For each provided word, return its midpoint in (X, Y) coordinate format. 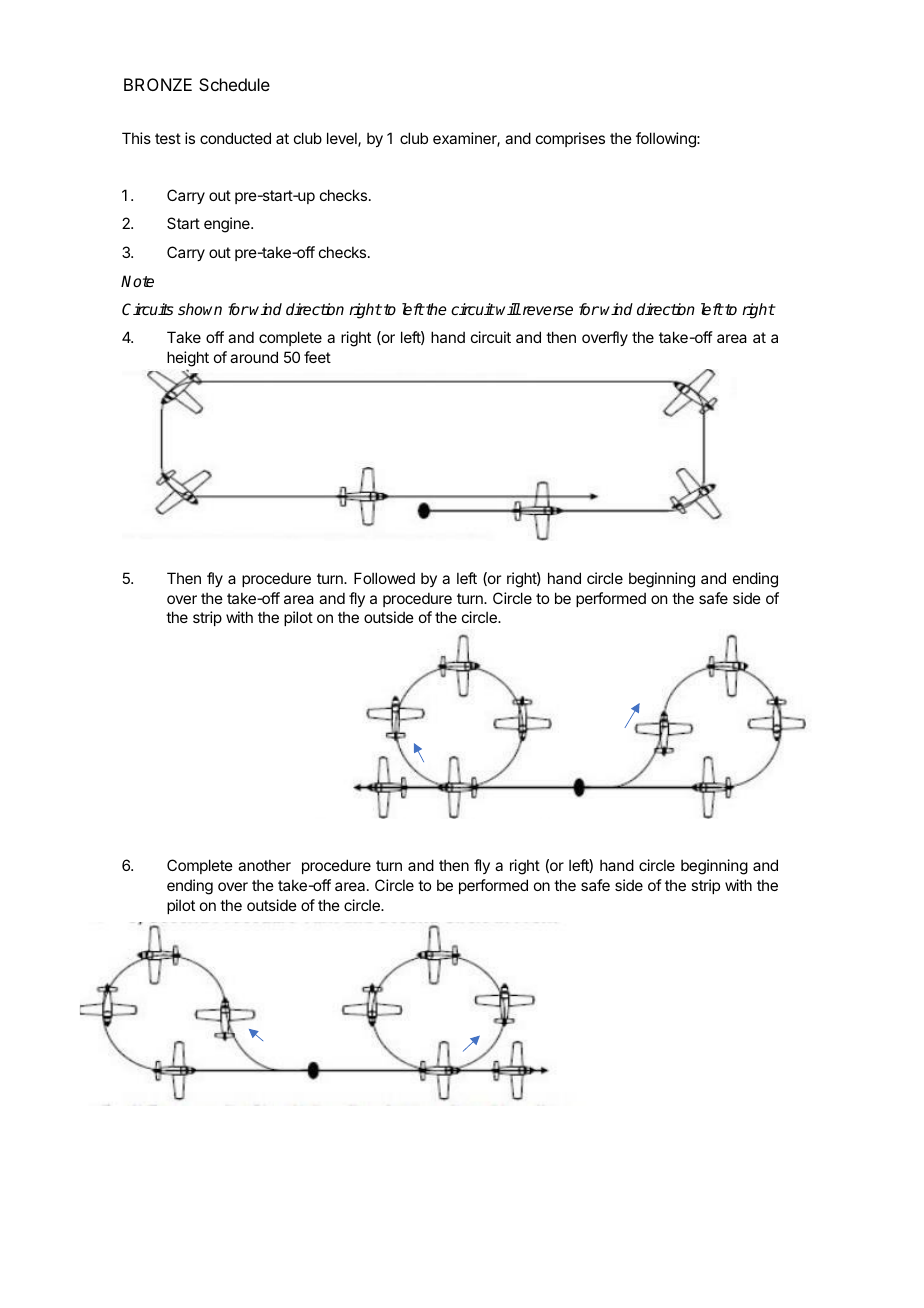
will (508, 309)
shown (200, 309)
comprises (570, 139)
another (264, 865)
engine (228, 225)
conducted (235, 138)
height (188, 359)
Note (137, 281)
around (254, 357)
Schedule (234, 84)
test (168, 138)
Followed (384, 578)
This (136, 138)
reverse (546, 310)
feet (317, 357)
